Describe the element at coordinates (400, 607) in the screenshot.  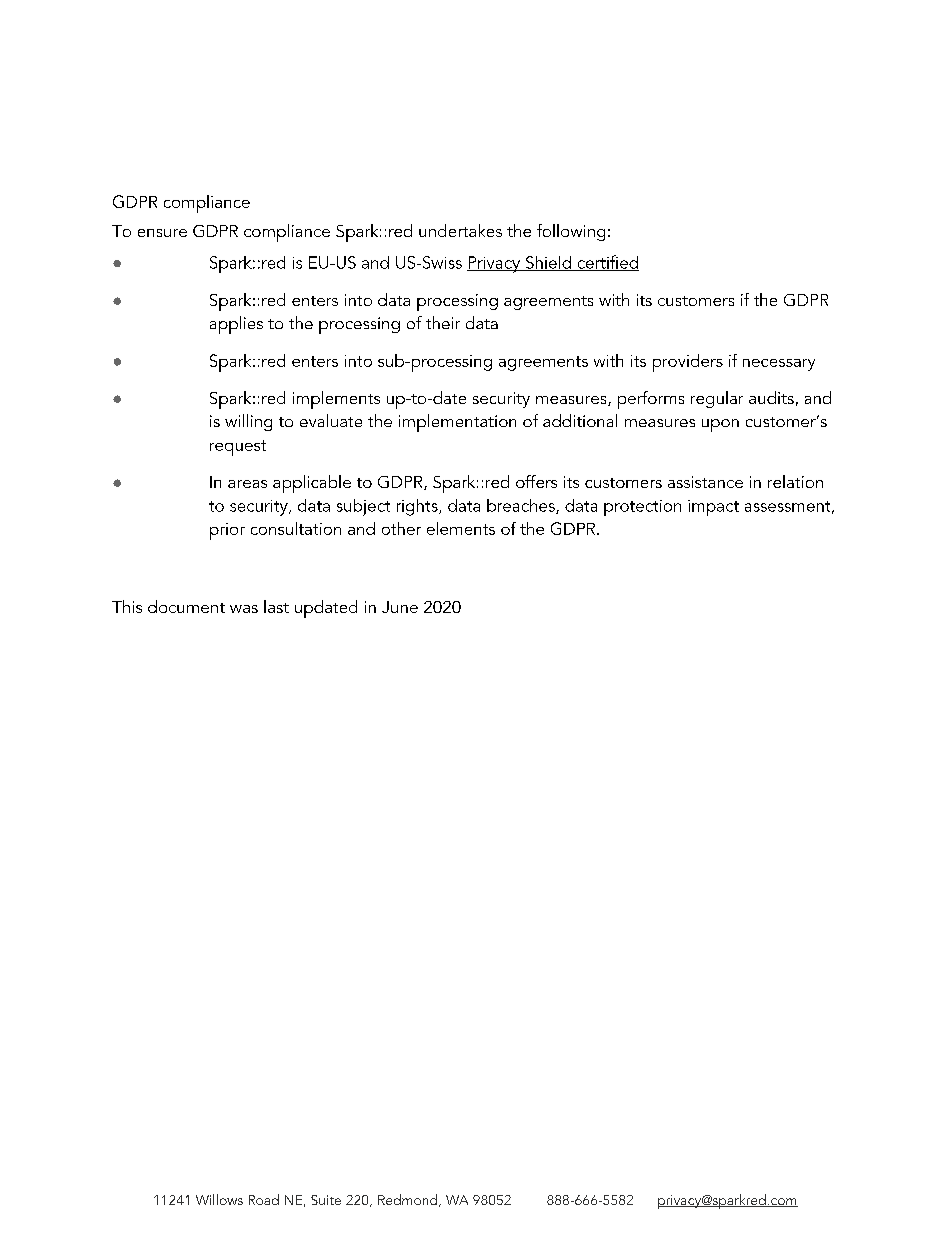
I see `June` at that location.
